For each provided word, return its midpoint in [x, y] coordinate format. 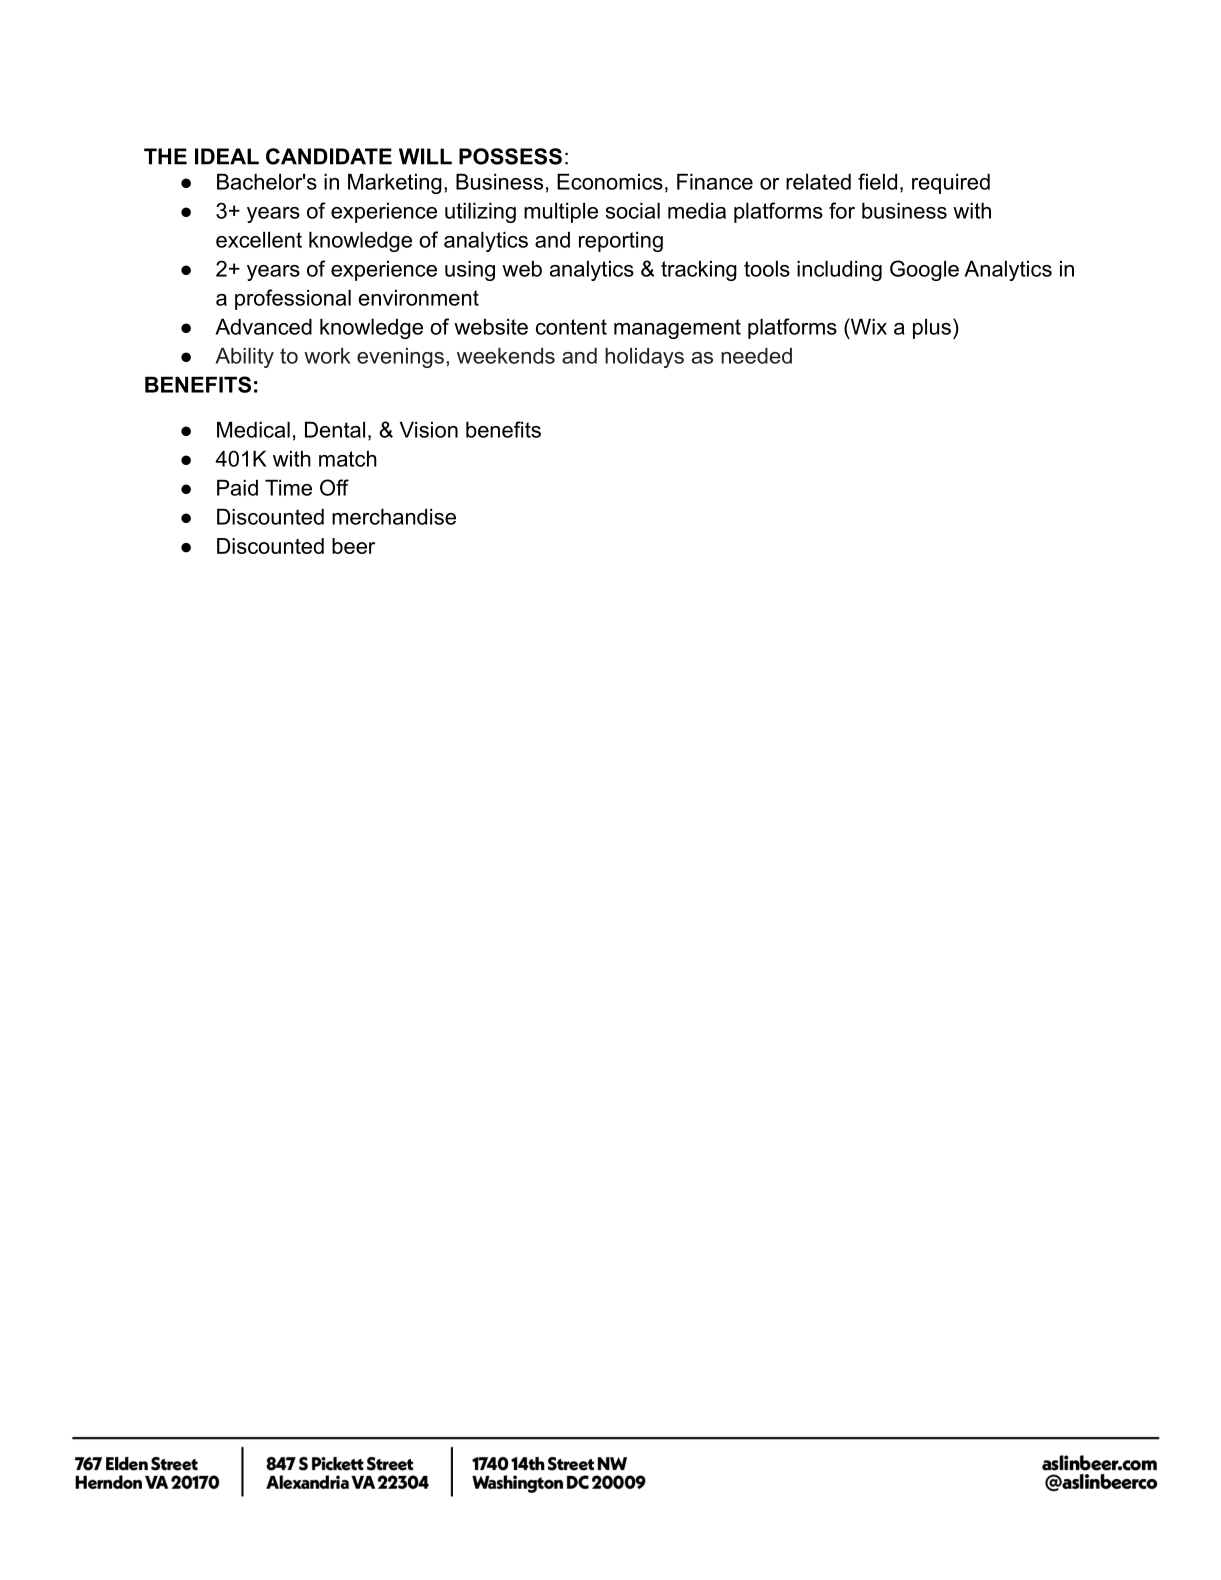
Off [334, 487]
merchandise [394, 516]
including [839, 270]
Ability [245, 358]
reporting [621, 241]
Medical [253, 429]
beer [353, 546]
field [877, 181]
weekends [506, 356]
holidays [644, 358]
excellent [259, 239]
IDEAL [227, 156]
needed [756, 356]
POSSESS [510, 156]
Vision [429, 429]
